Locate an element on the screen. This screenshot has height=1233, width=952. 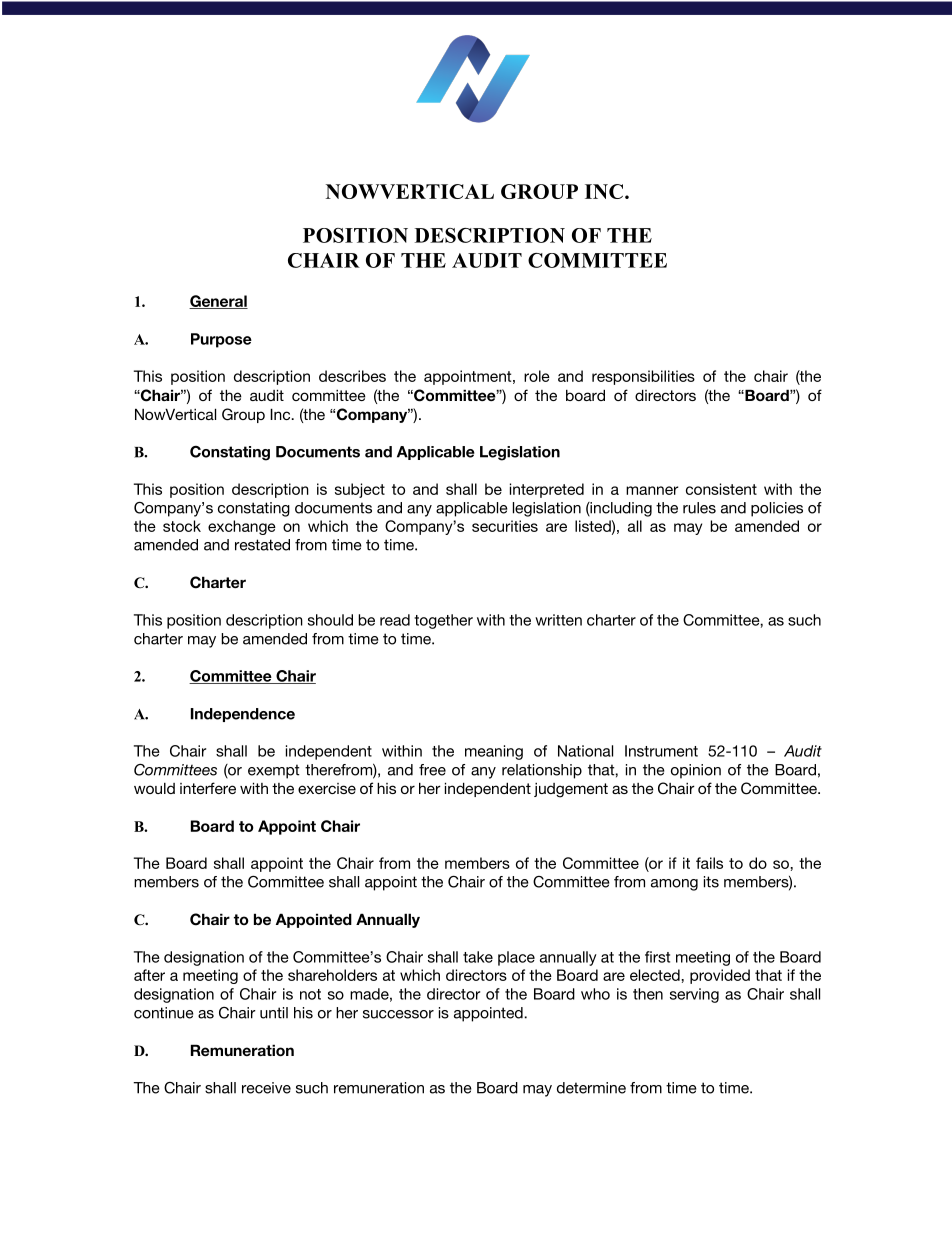
Independence is located at coordinates (243, 715).
